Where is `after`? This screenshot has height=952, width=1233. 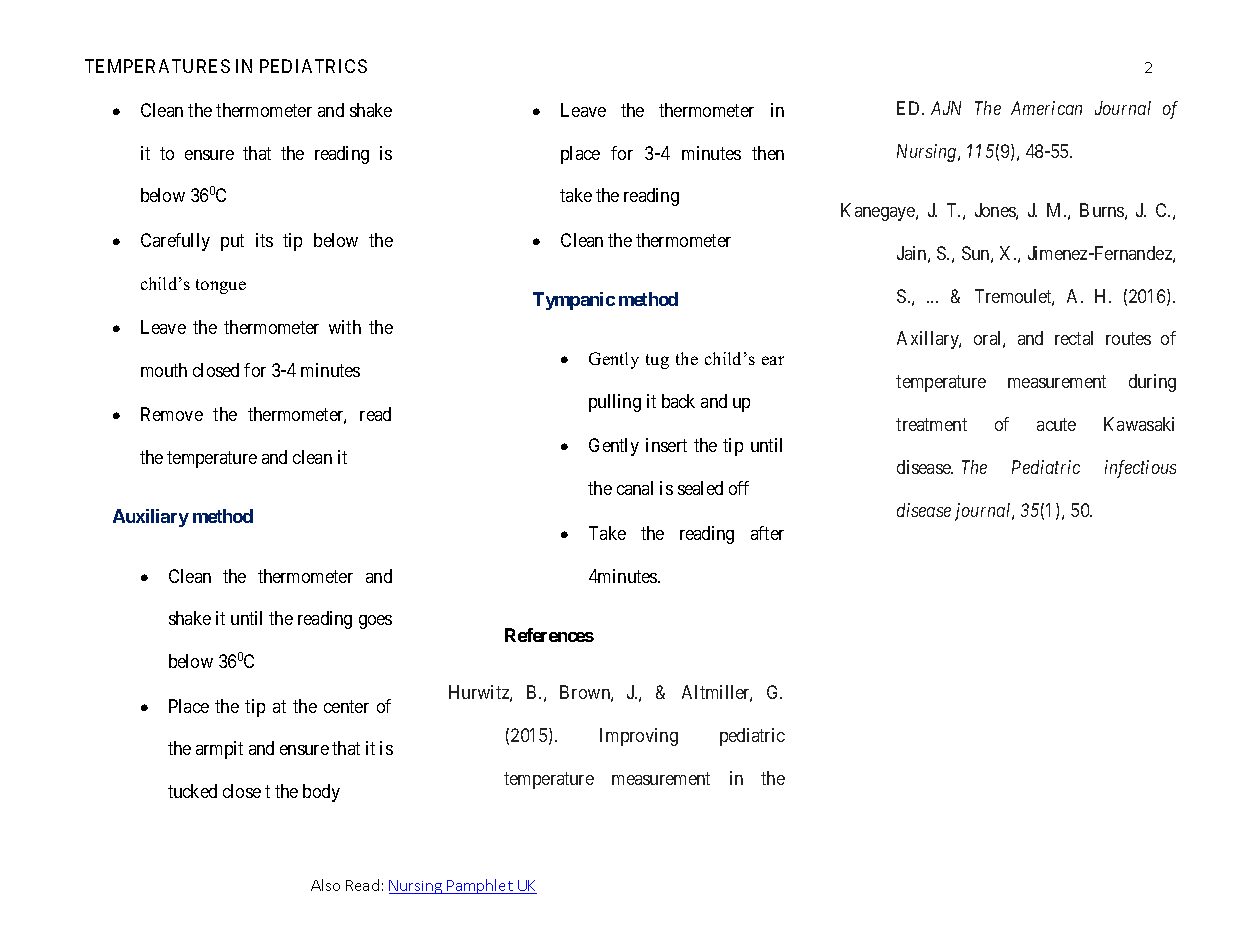 after is located at coordinates (767, 533).
